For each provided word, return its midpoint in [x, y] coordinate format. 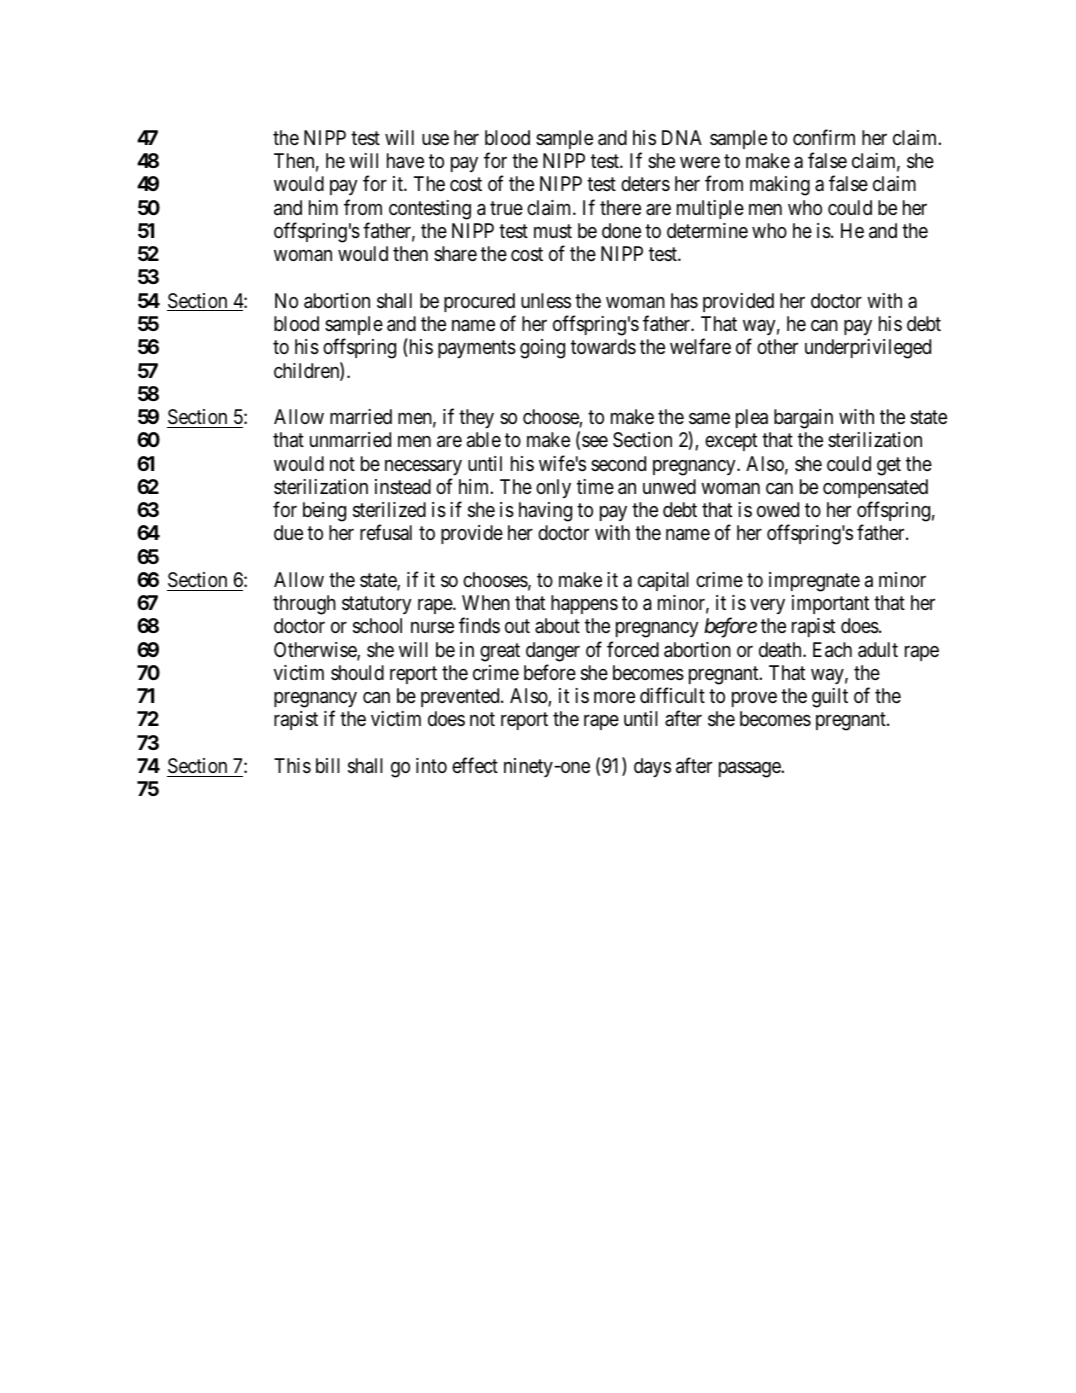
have [405, 161]
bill [328, 765]
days [652, 767]
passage [750, 770]
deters [645, 184]
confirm [824, 137]
